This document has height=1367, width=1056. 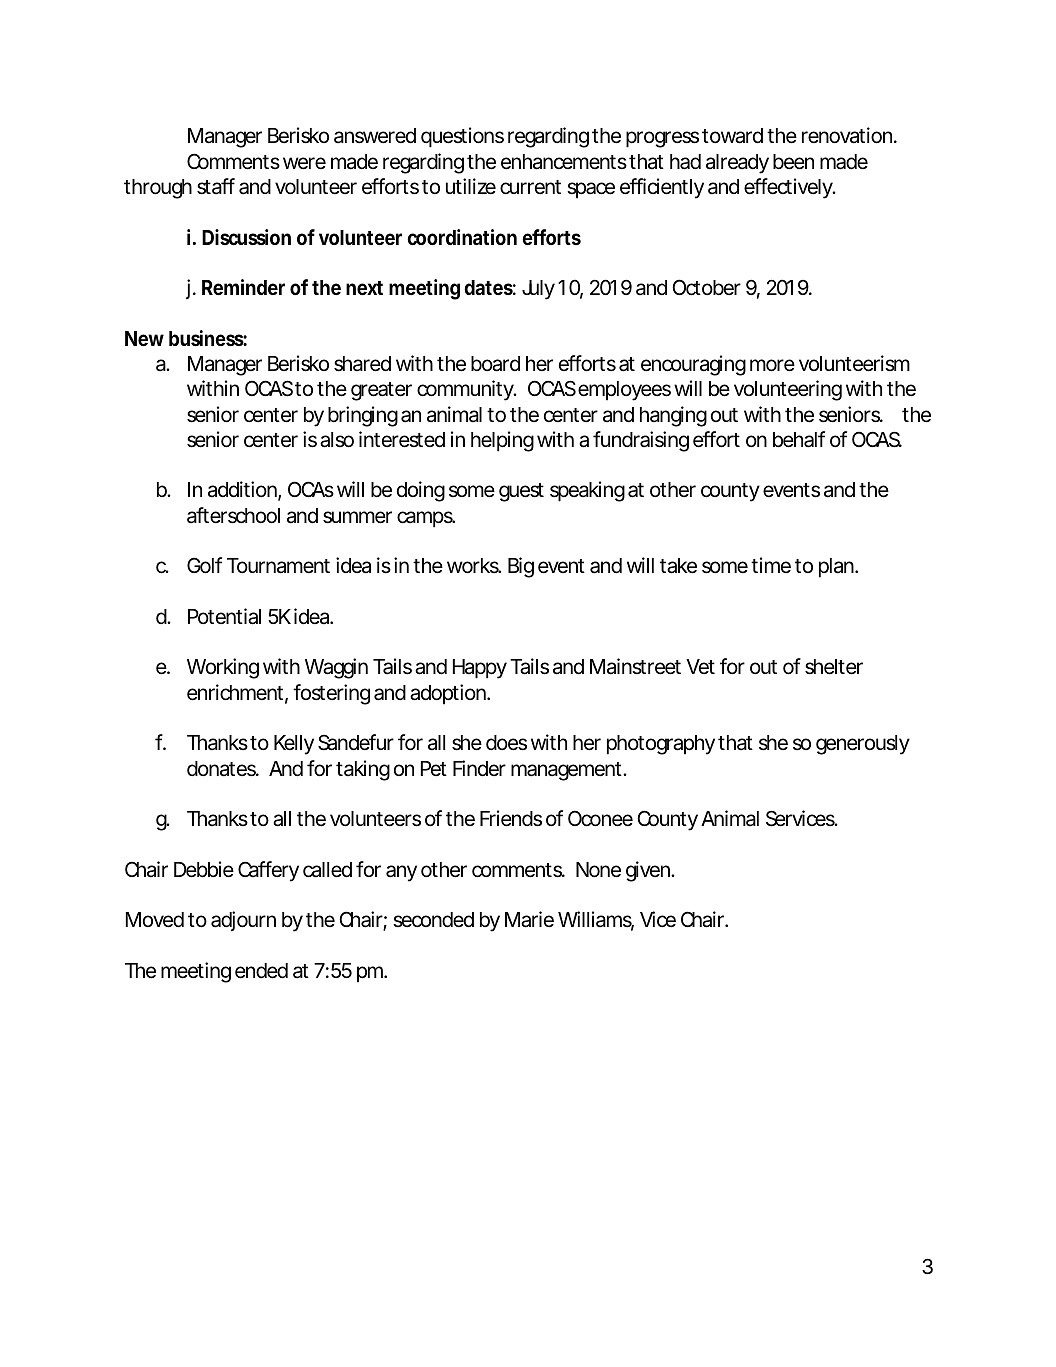 I want to click on time, so click(x=771, y=565).
